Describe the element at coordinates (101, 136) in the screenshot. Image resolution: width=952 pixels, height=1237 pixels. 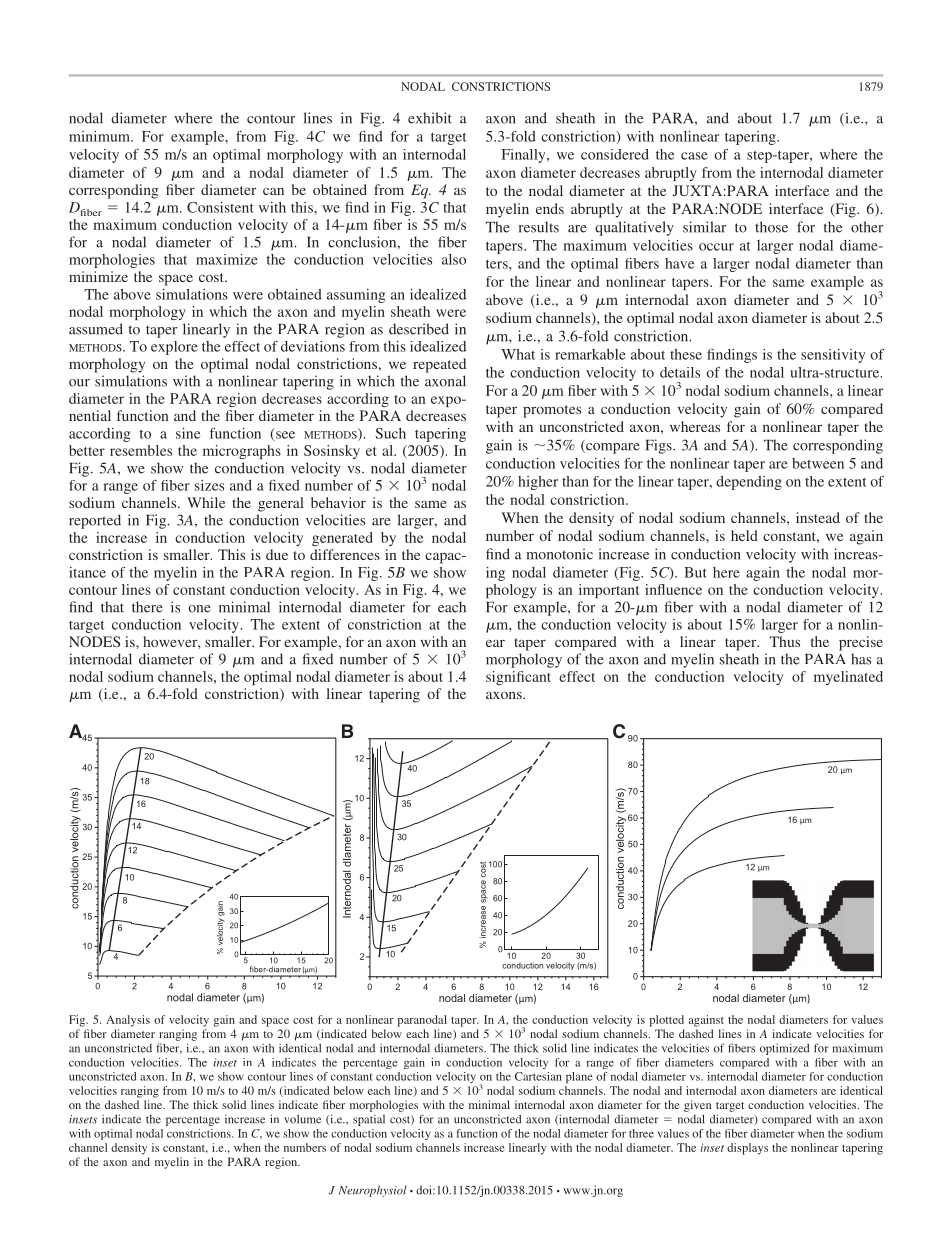
I see `minimum` at that location.
